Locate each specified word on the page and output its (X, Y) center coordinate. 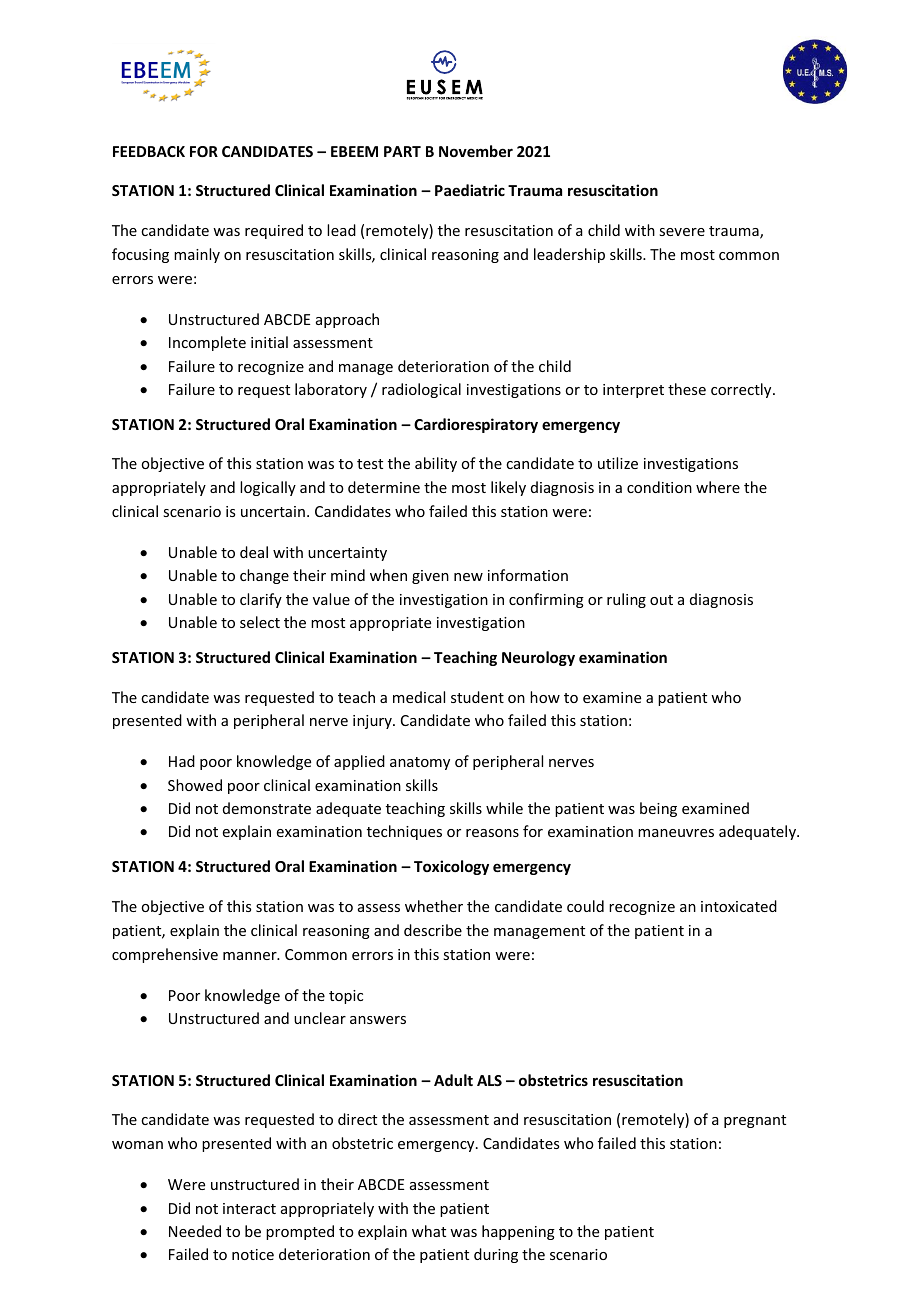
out (661, 600)
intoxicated (739, 906)
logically (268, 488)
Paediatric (470, 190)
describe (433, 930)
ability (436, 464)
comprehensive (165, 955)
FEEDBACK (149, 151)
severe (682, 232)
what (429, 1231)
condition (659, 487)
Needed (195, 1231)
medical (419, 697)
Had (182, 761)
